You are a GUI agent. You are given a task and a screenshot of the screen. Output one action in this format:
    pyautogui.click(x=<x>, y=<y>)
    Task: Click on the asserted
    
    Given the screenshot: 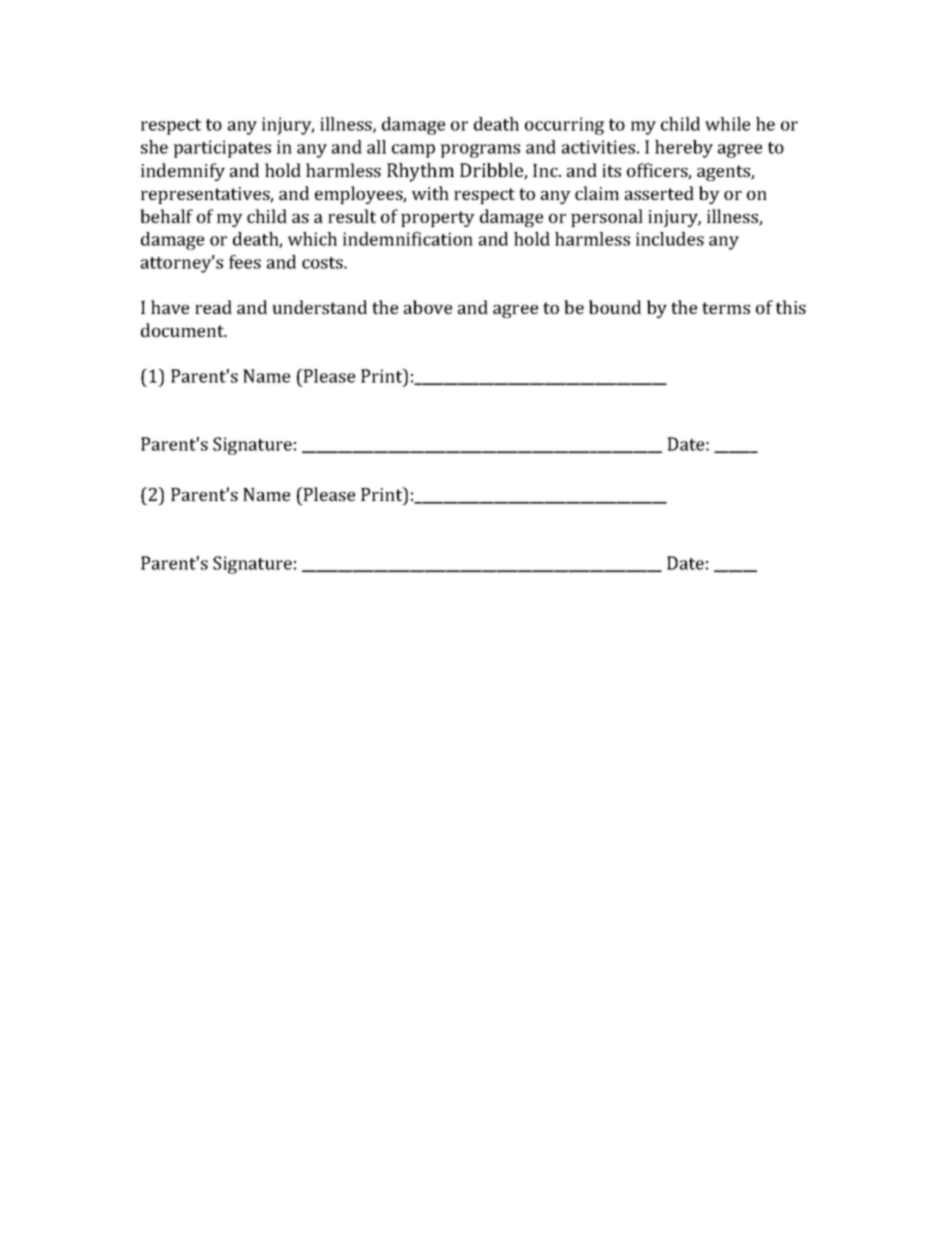 What is the action you would take?
    pyautogui.click(x=659, y=193)
